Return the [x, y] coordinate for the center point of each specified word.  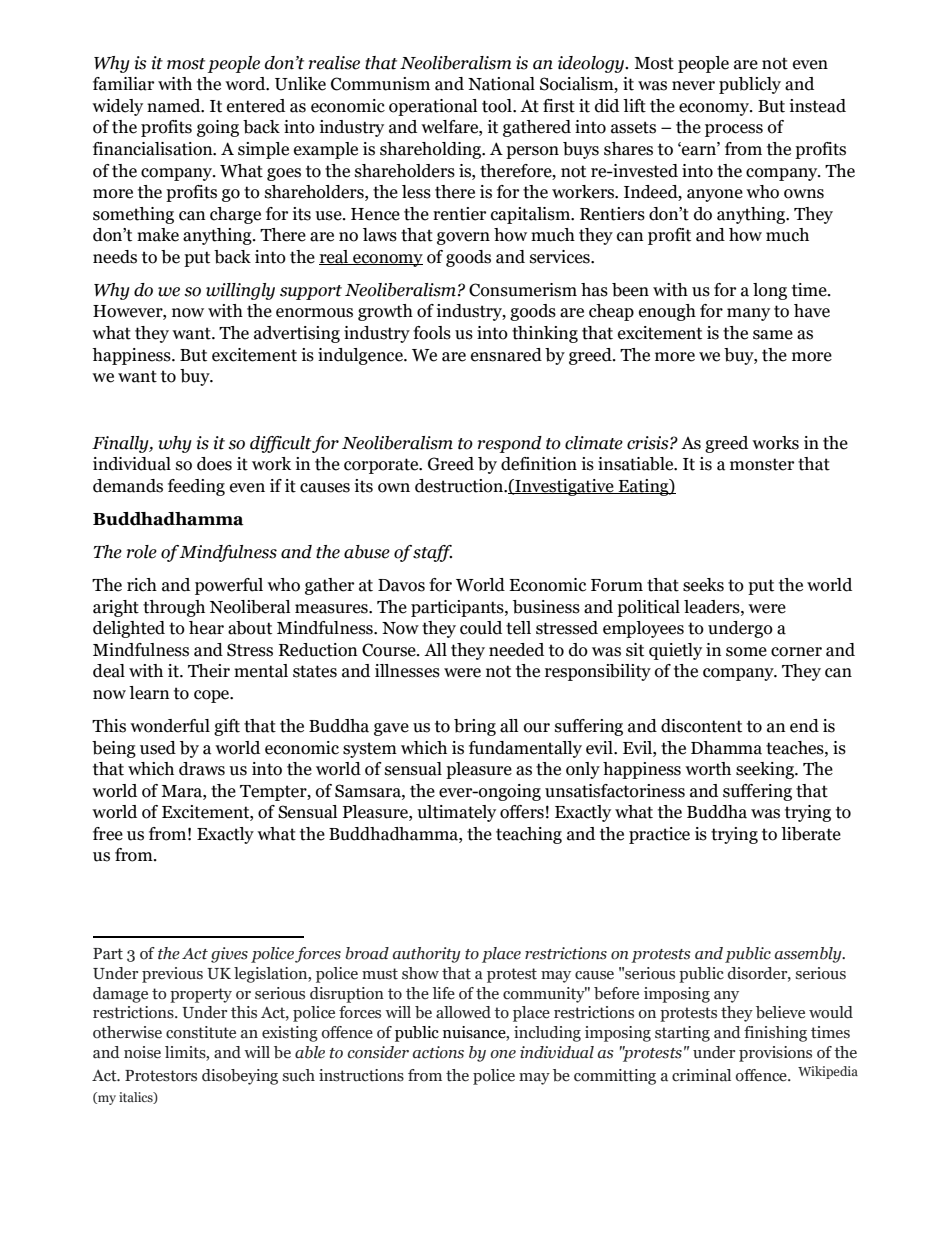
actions [438, 1052]
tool [498, 106]
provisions [775, 1054]
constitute [201, 1032]
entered [256, 106]
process [734, 130]
